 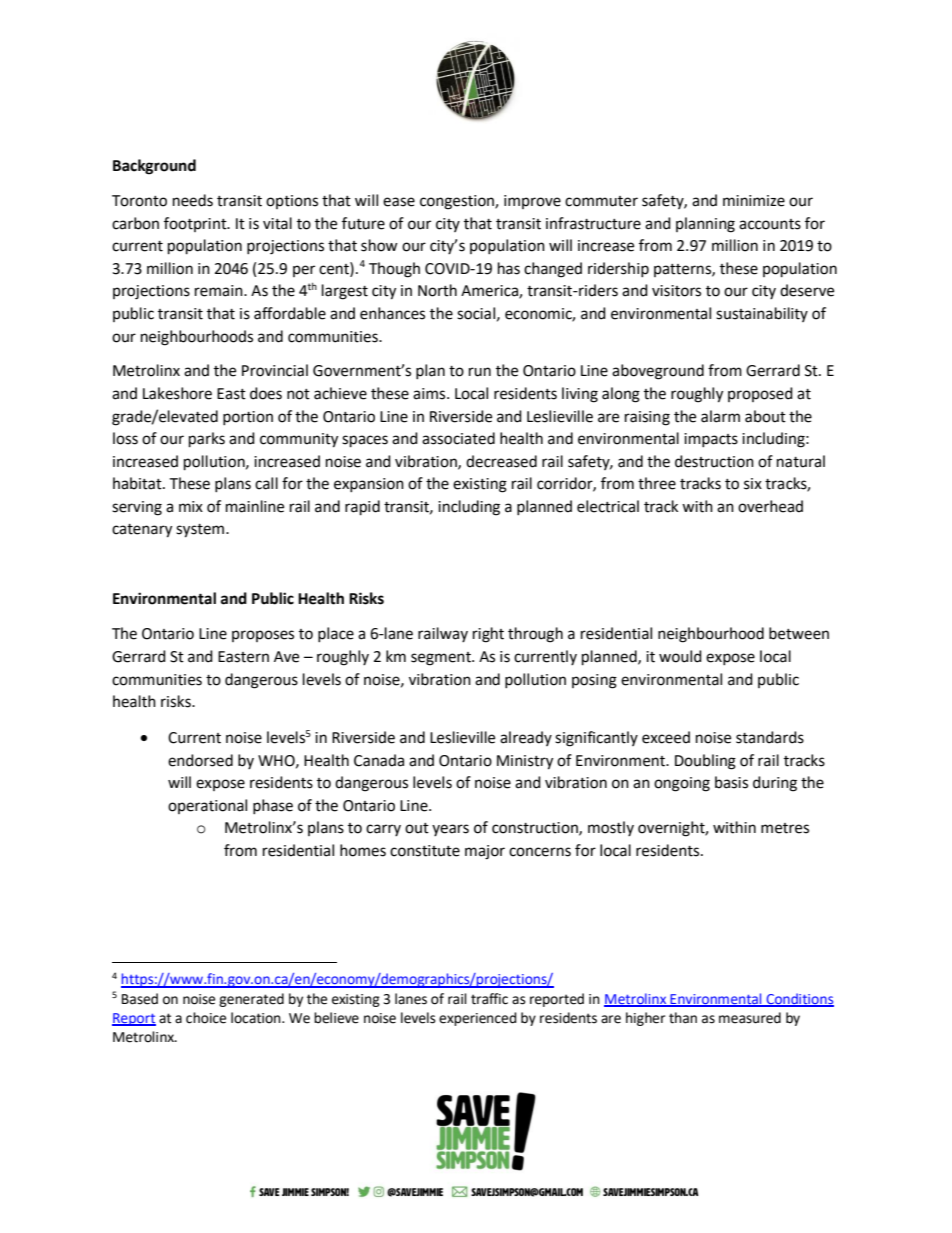 I want to click on traffic, so click(x=489, y=999).
